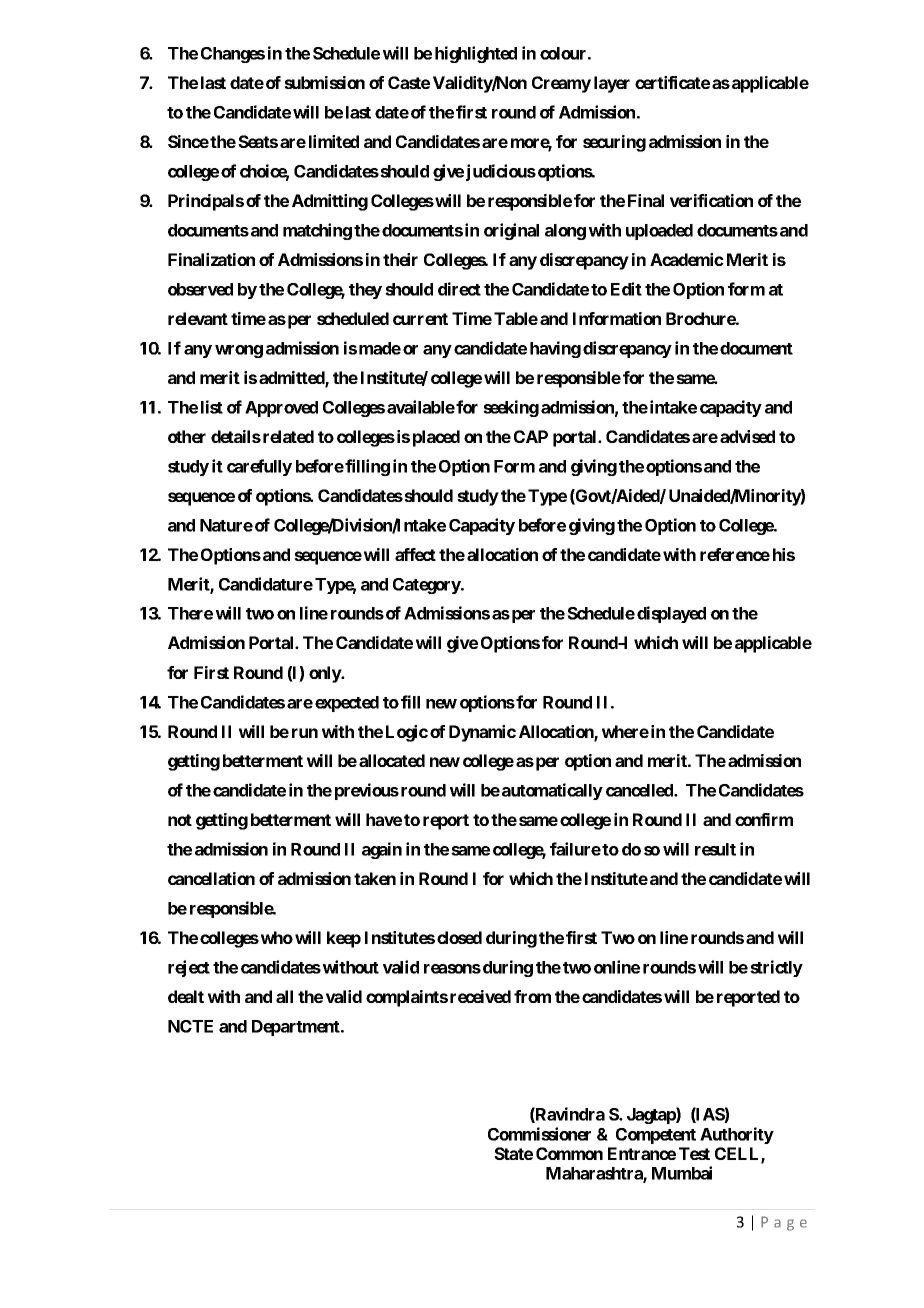  Describe the element at coordinates (694, 1153) in the document. I see `Test` at that location.
